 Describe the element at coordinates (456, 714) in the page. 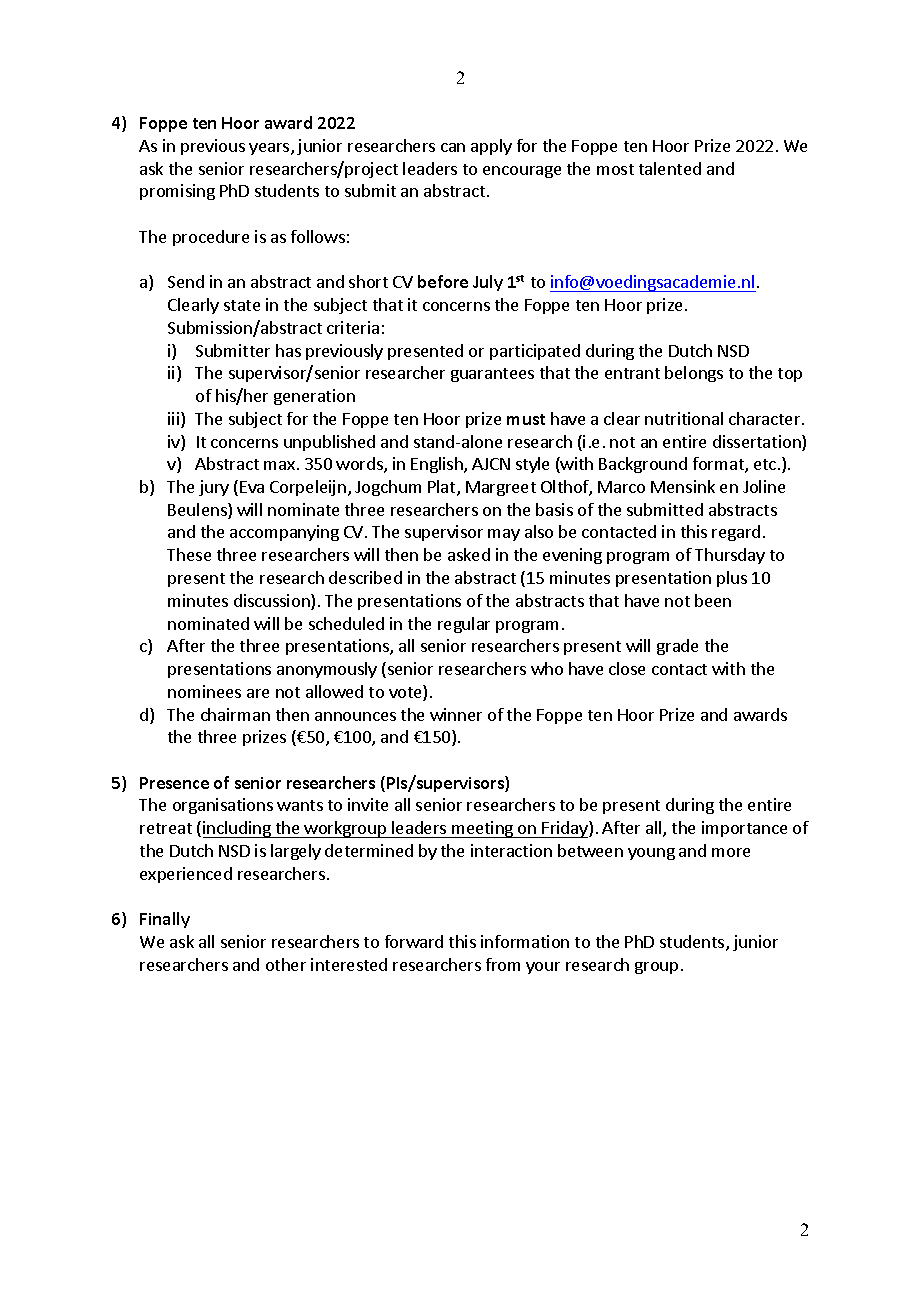

I see `winner` at that location.
